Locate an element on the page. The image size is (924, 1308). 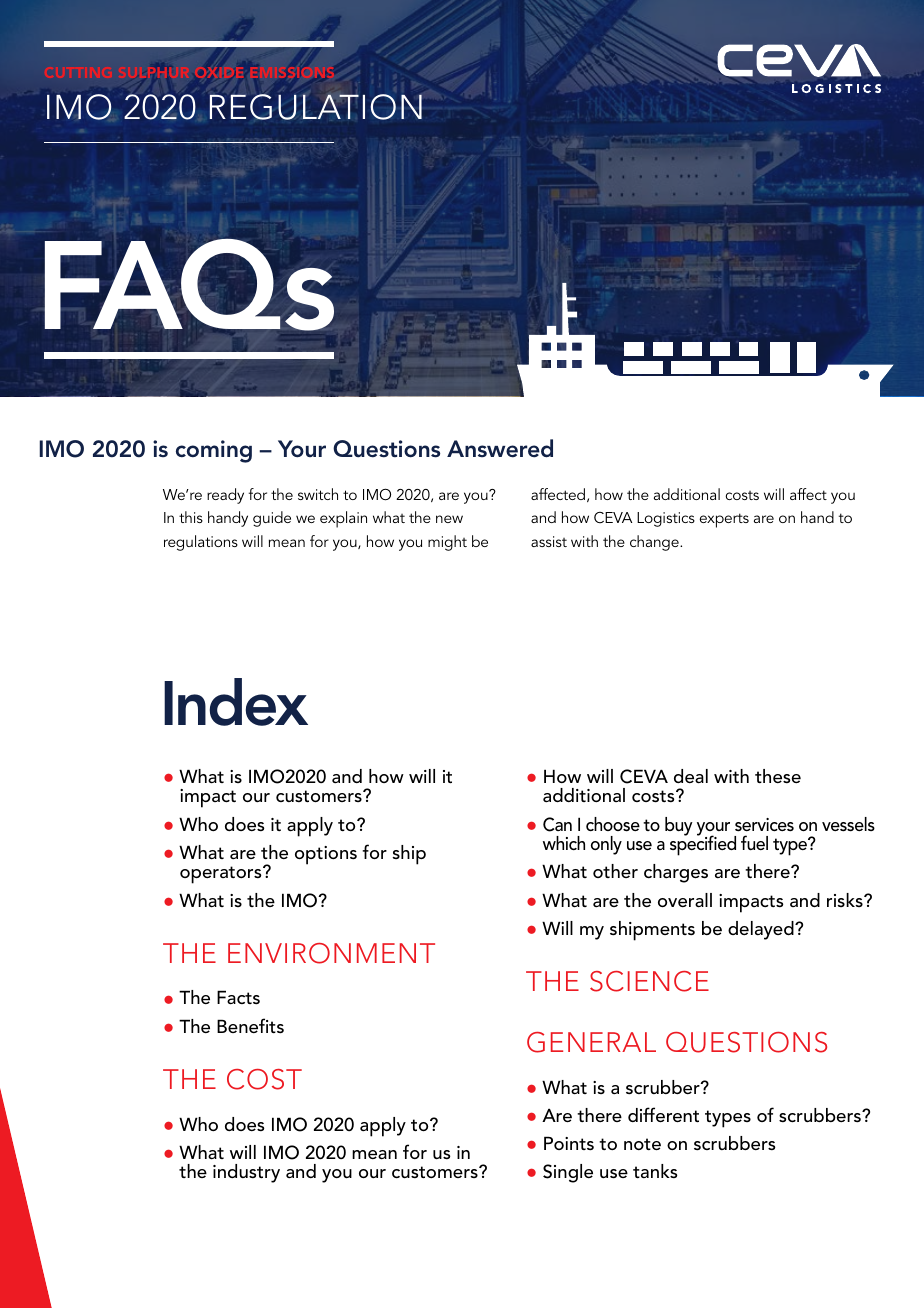
these is located at coordinates (778, 776).
